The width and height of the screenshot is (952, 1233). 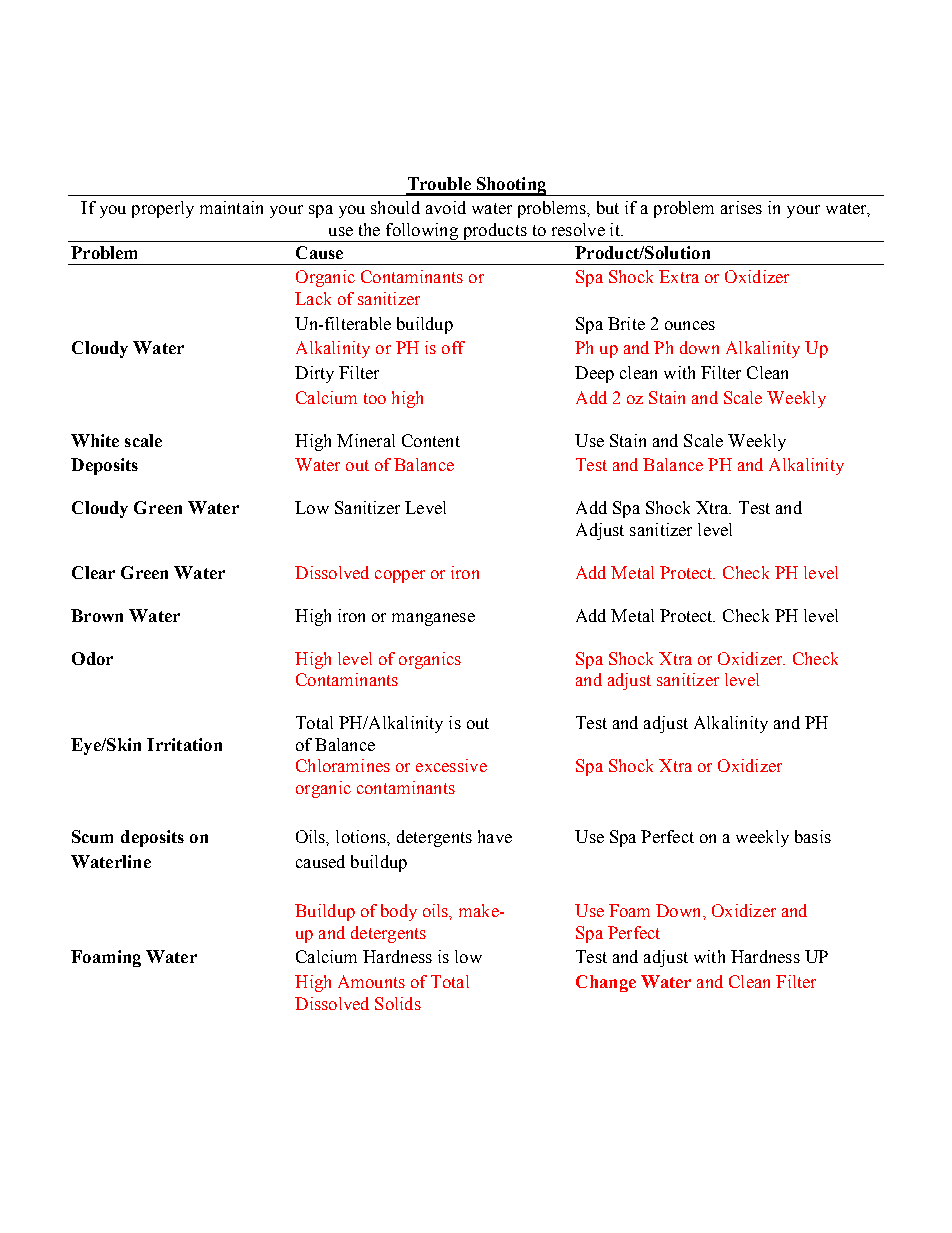 What do you see at coordinates (741, 207) in the screenshot?
I see `arises` at bounding box center [741, 207].
